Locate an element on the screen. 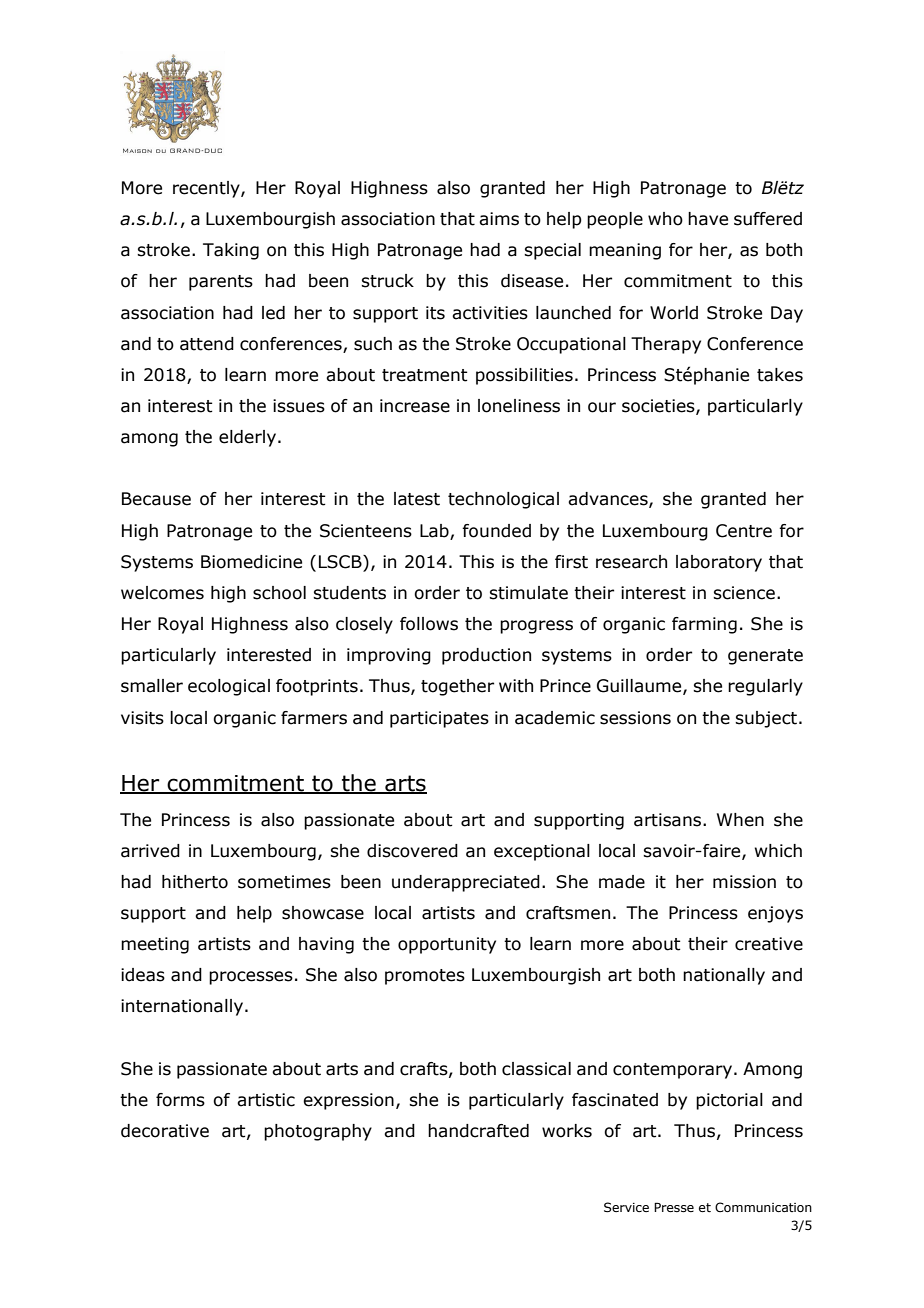 This screenshot has height=1308, width=924. ecological is located at coordinates (229, 687).
